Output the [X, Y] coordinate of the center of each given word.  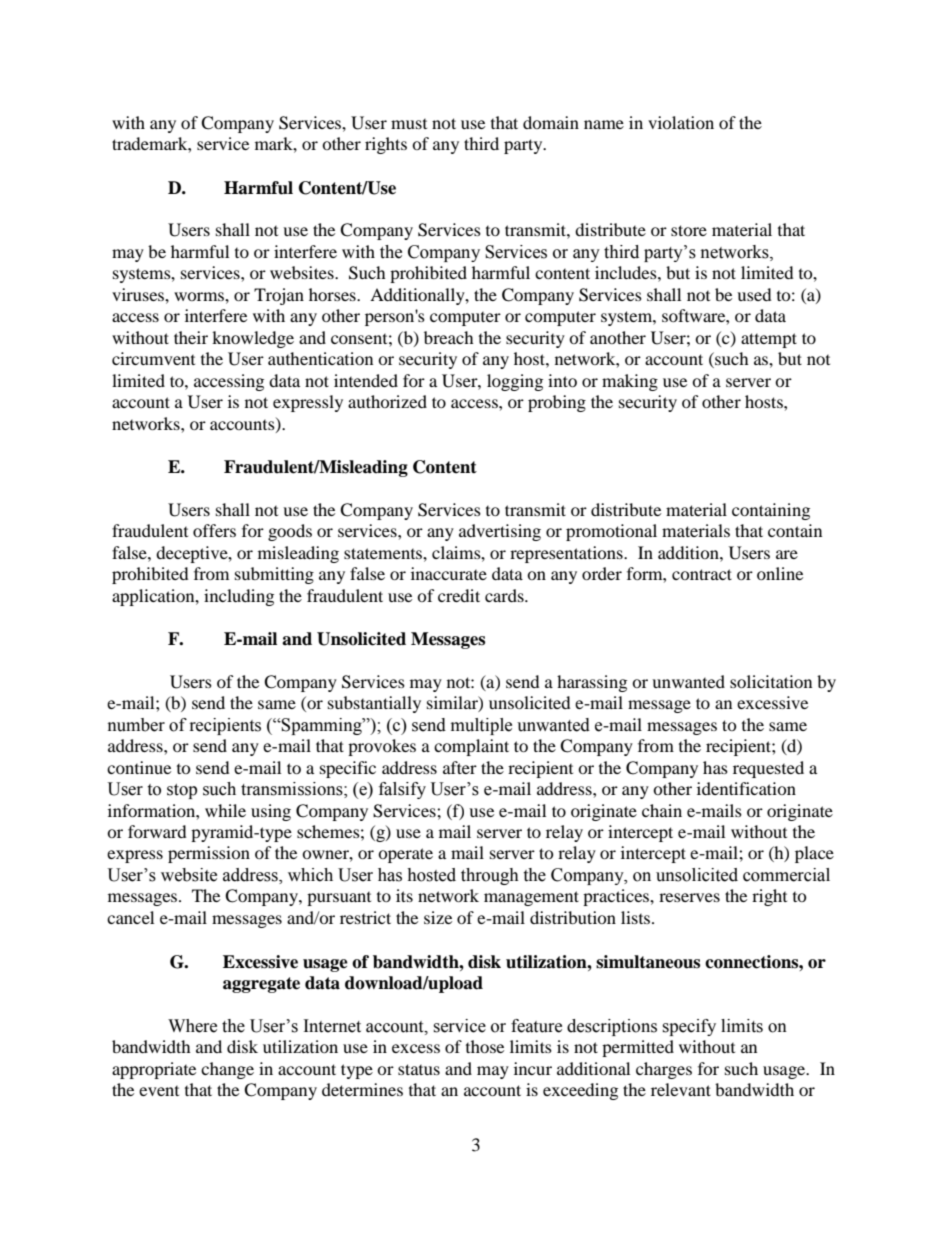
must [409, 124]
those [485, 1046]
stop [182, 791]
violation [681, 122]
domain [551, 122]
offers [214, 530]
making [630, 382]
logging [515, 382]
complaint [471, 747]
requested [768, 769]
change [227, 1070]
